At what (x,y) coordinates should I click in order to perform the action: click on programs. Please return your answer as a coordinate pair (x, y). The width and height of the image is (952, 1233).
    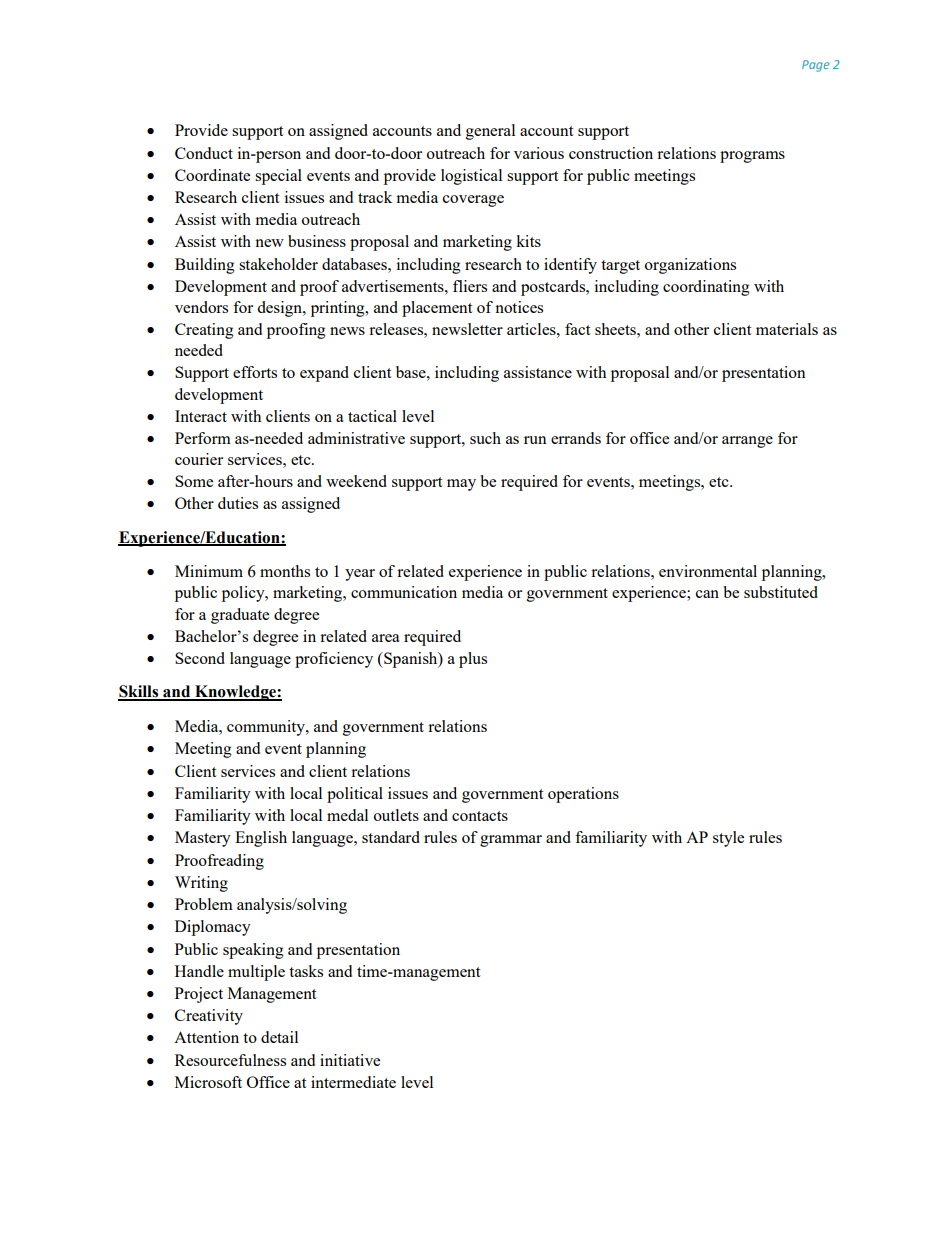
    Looking at the image, I should click on (752, 157).
